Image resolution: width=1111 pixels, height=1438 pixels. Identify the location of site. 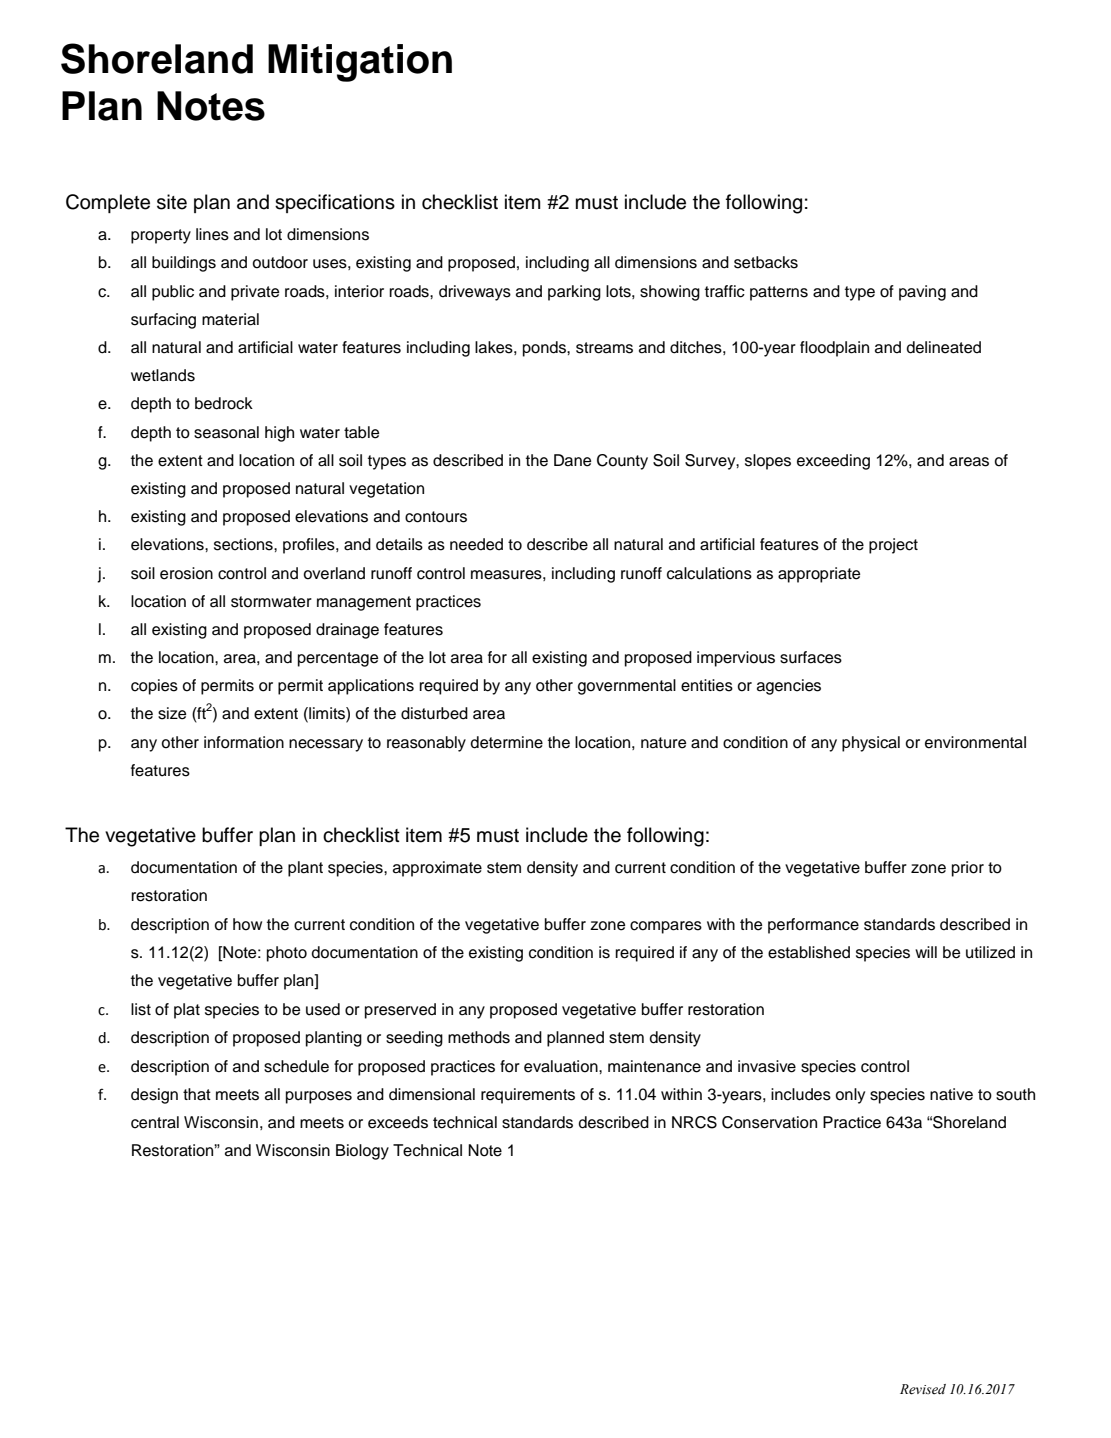
(172, 202).
